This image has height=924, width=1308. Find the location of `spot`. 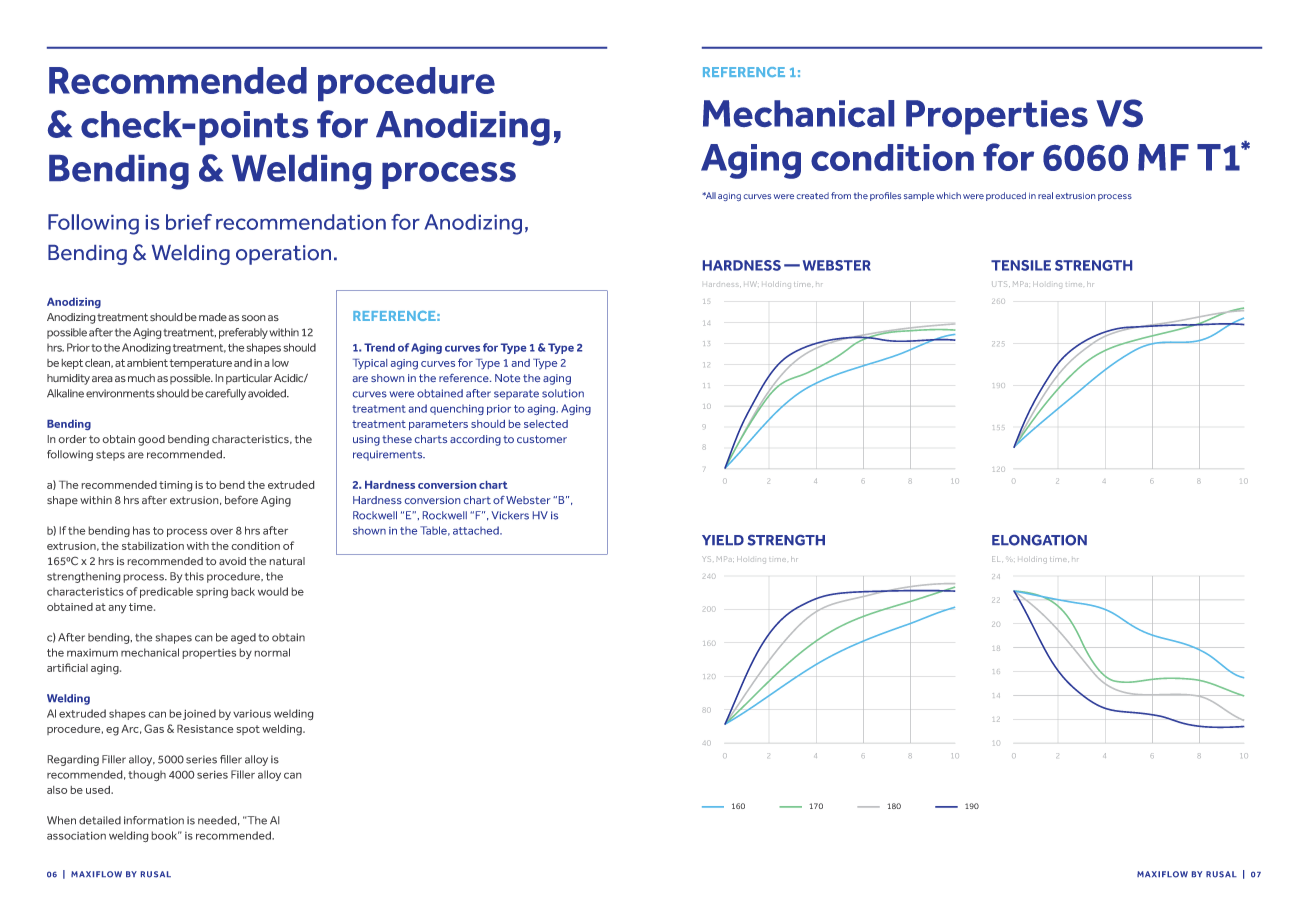

spot is located at coordinates (248, 730).
